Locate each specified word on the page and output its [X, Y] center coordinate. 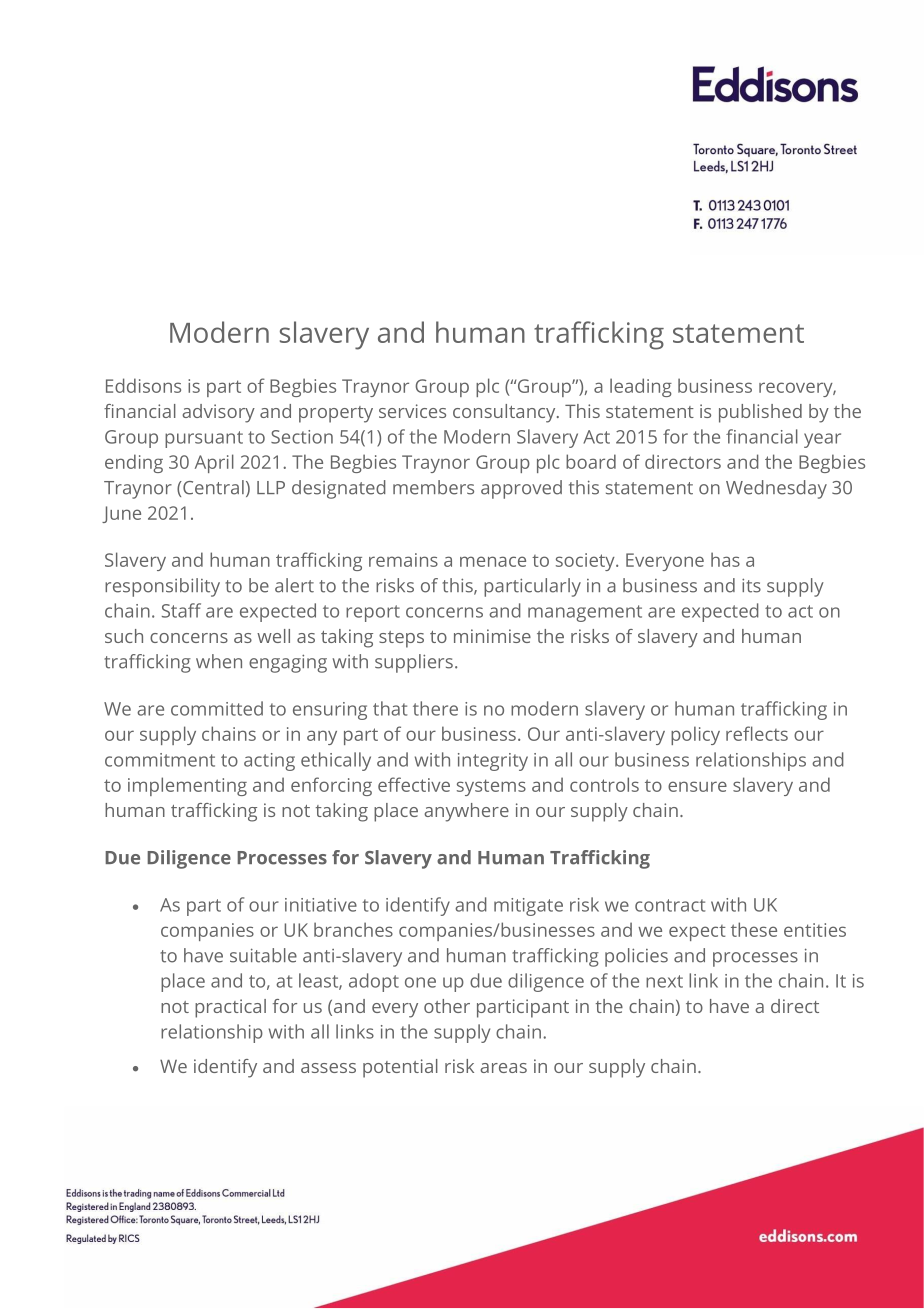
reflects [757, 733]
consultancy [505, 413]
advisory [218, 413]
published [760, 413]
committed [217, 708]
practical [230, 1008]
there [435, 708]
